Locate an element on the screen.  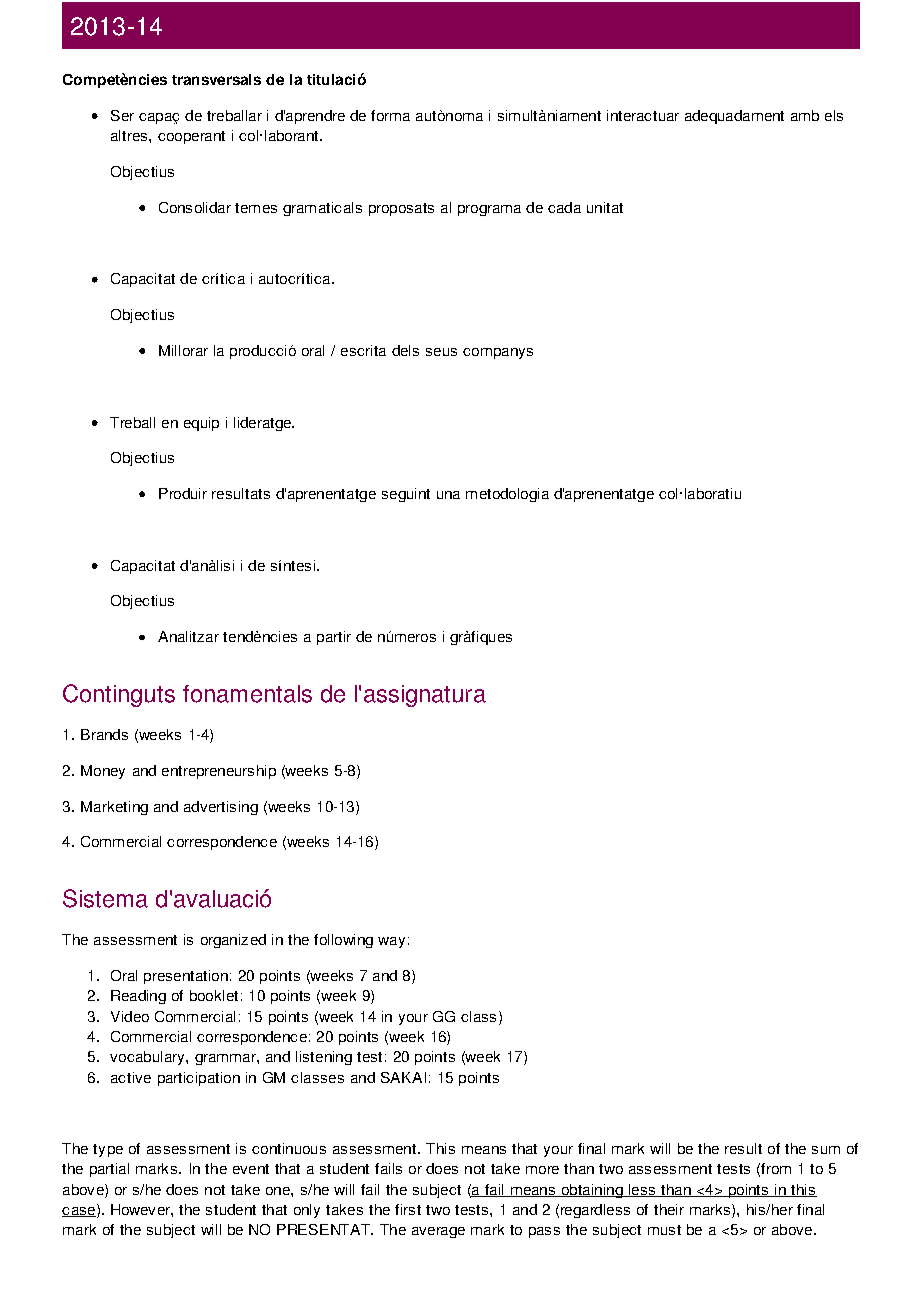
listening is located at coordinates (324, 1058).
